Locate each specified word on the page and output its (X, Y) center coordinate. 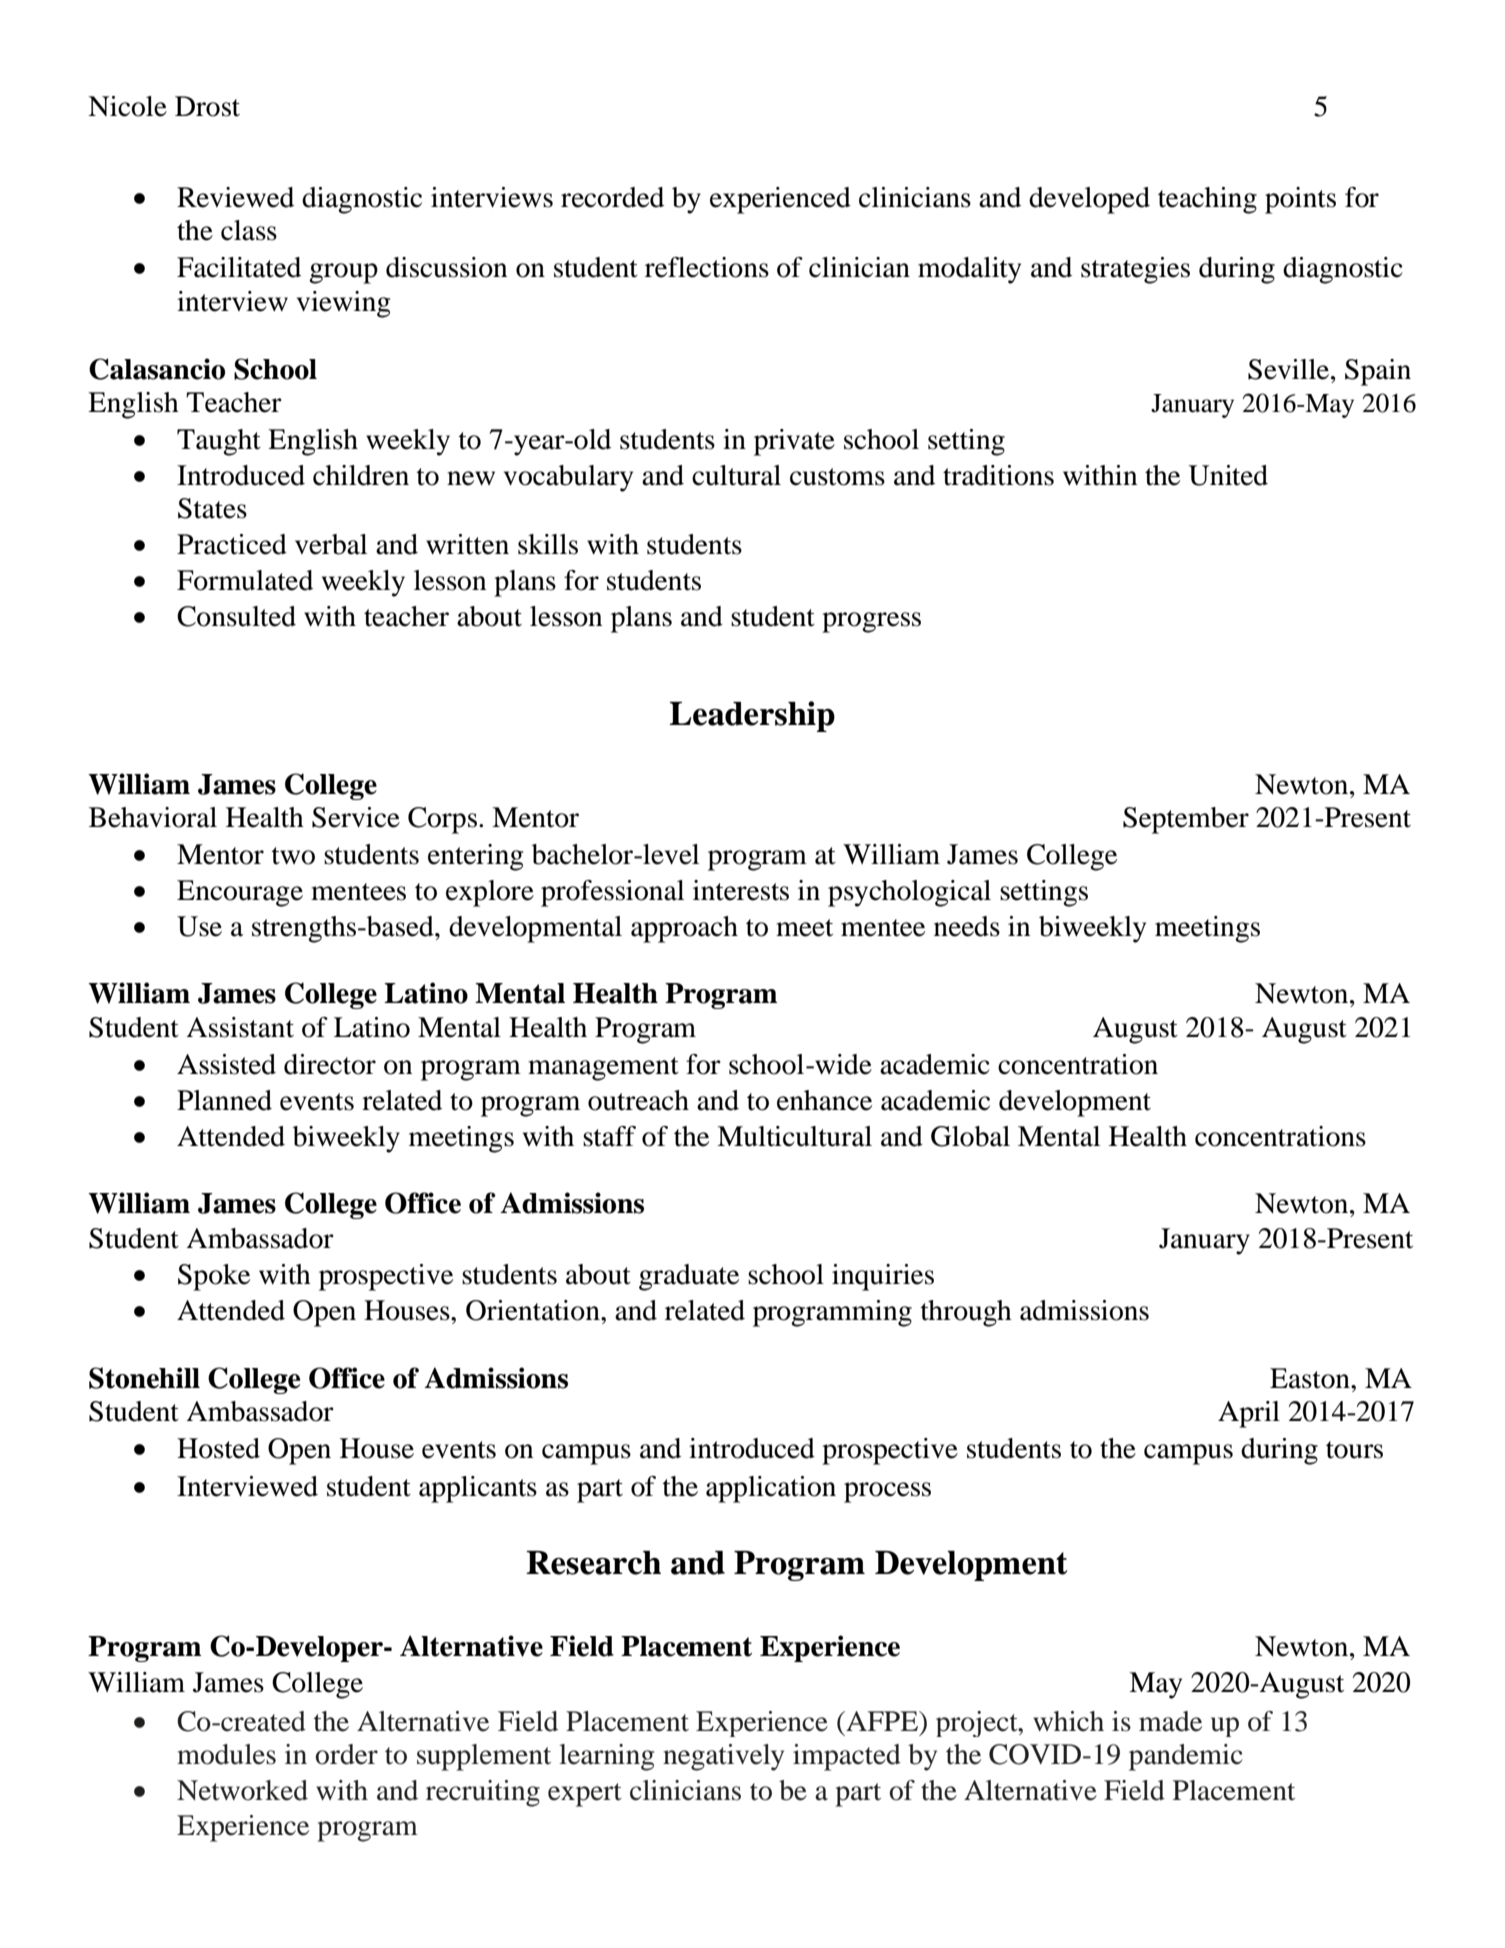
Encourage (240, 893)
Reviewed (235, 197)
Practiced (232, 544)
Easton (1311, 1378)
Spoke (214, 1277)
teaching (1207, 200)
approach (684, 929)
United (1228, 475)
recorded (612, 197)
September (1186, 820)
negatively (723, 1757)
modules (226, 1754)
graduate (689, 1277)
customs (837, 477)
